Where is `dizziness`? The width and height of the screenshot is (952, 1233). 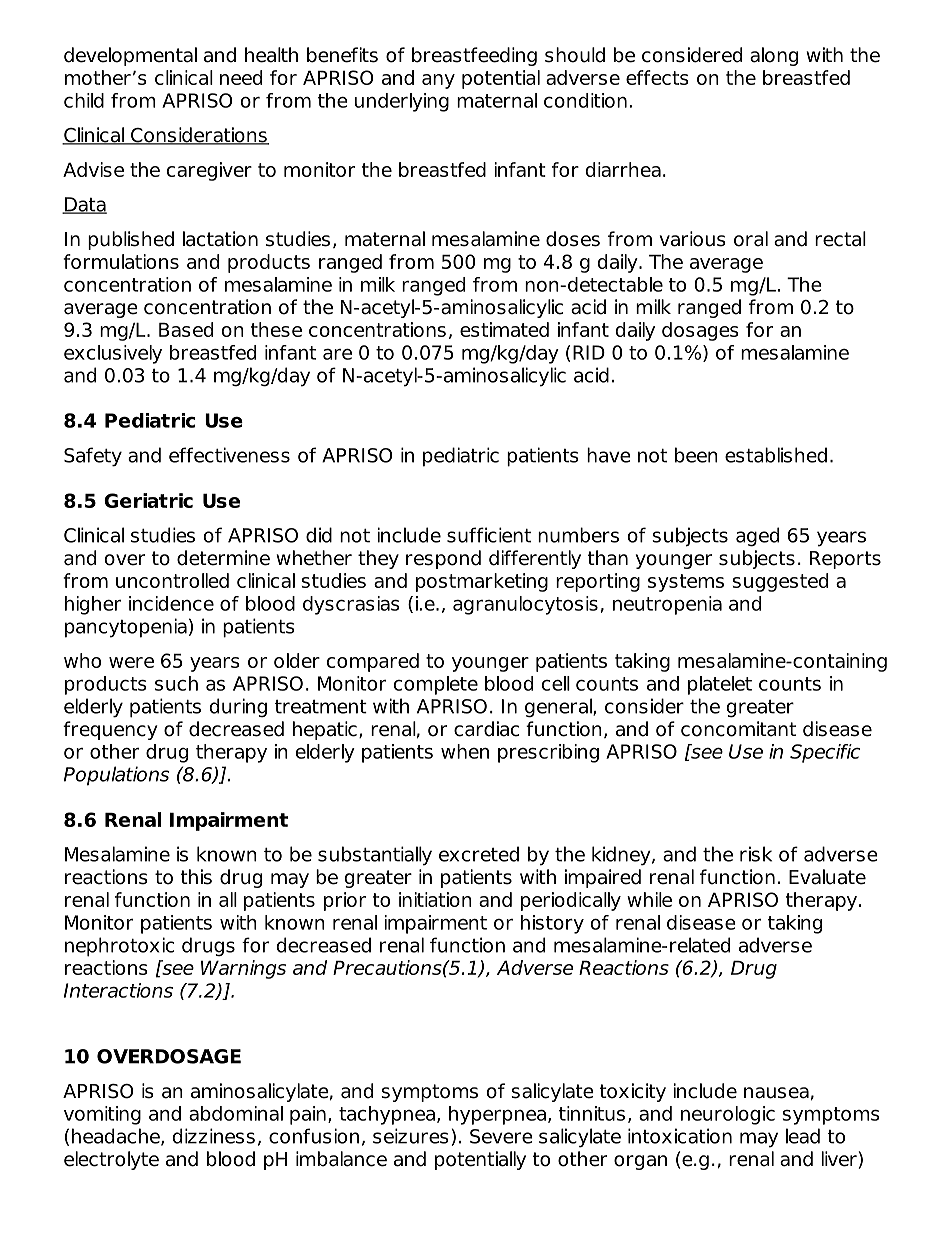 dizziness is located at coordinates (214, 1136).
